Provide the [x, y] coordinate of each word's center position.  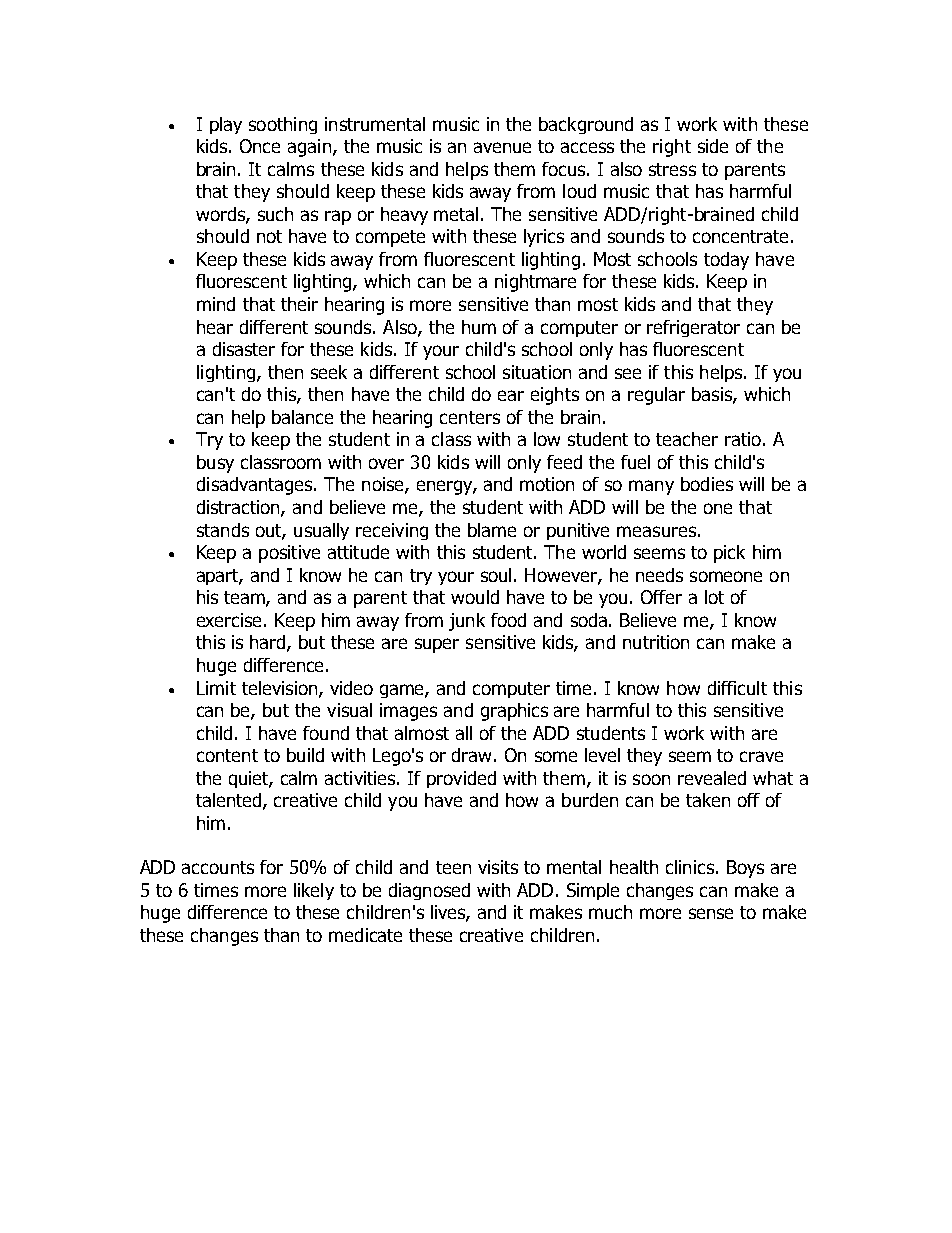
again [309, 148]
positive [289, 554]
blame [492, 530]
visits [498, 867]
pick [729, 554]
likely [314, 891]
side [713, 146]
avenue [502, 147]
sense [711, 913]
